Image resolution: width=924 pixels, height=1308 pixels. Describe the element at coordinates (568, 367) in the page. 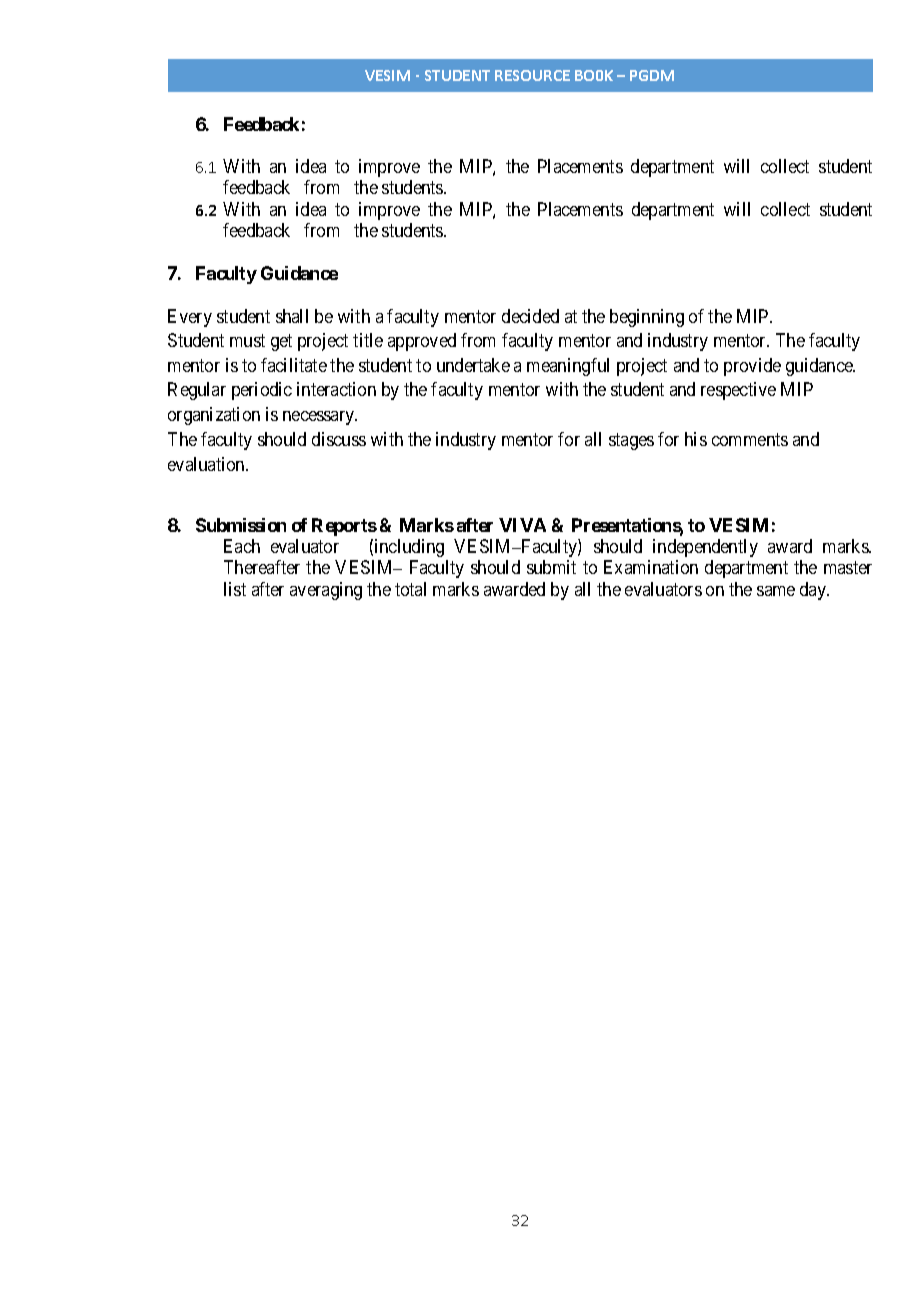

I see `meaningful` at that location.
